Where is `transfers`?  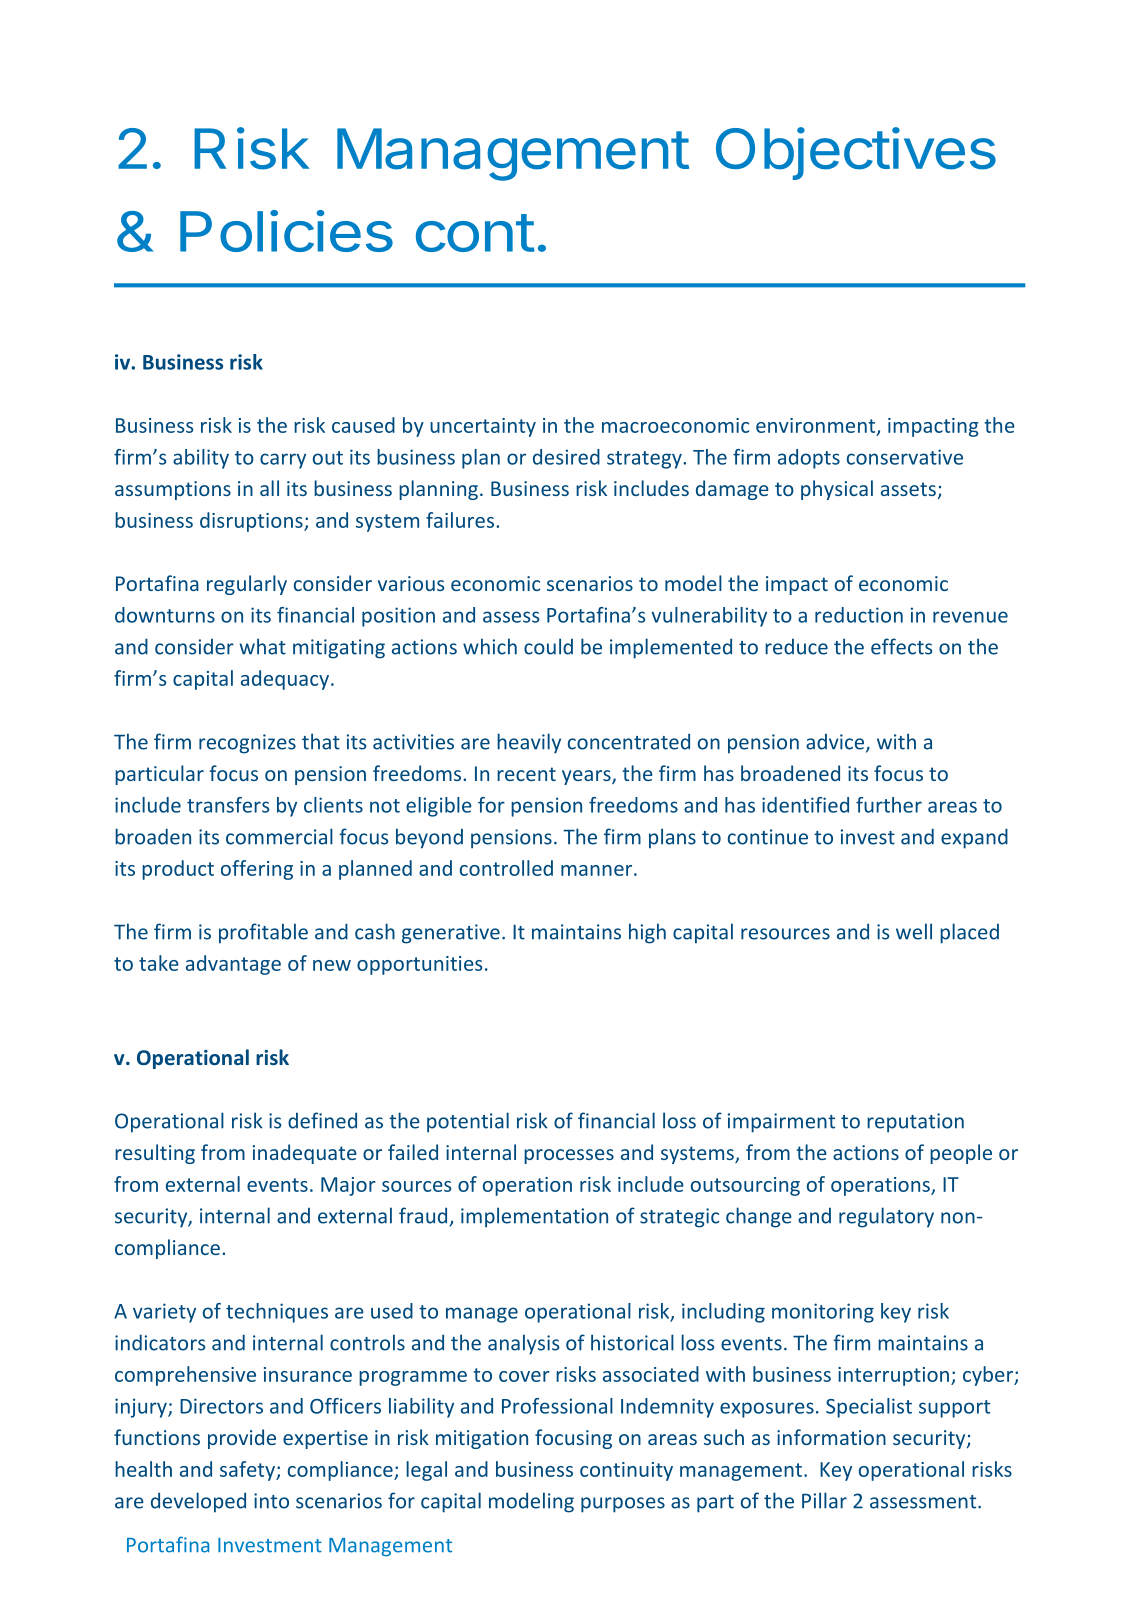
transfers is located at coordinates (228, 805).
